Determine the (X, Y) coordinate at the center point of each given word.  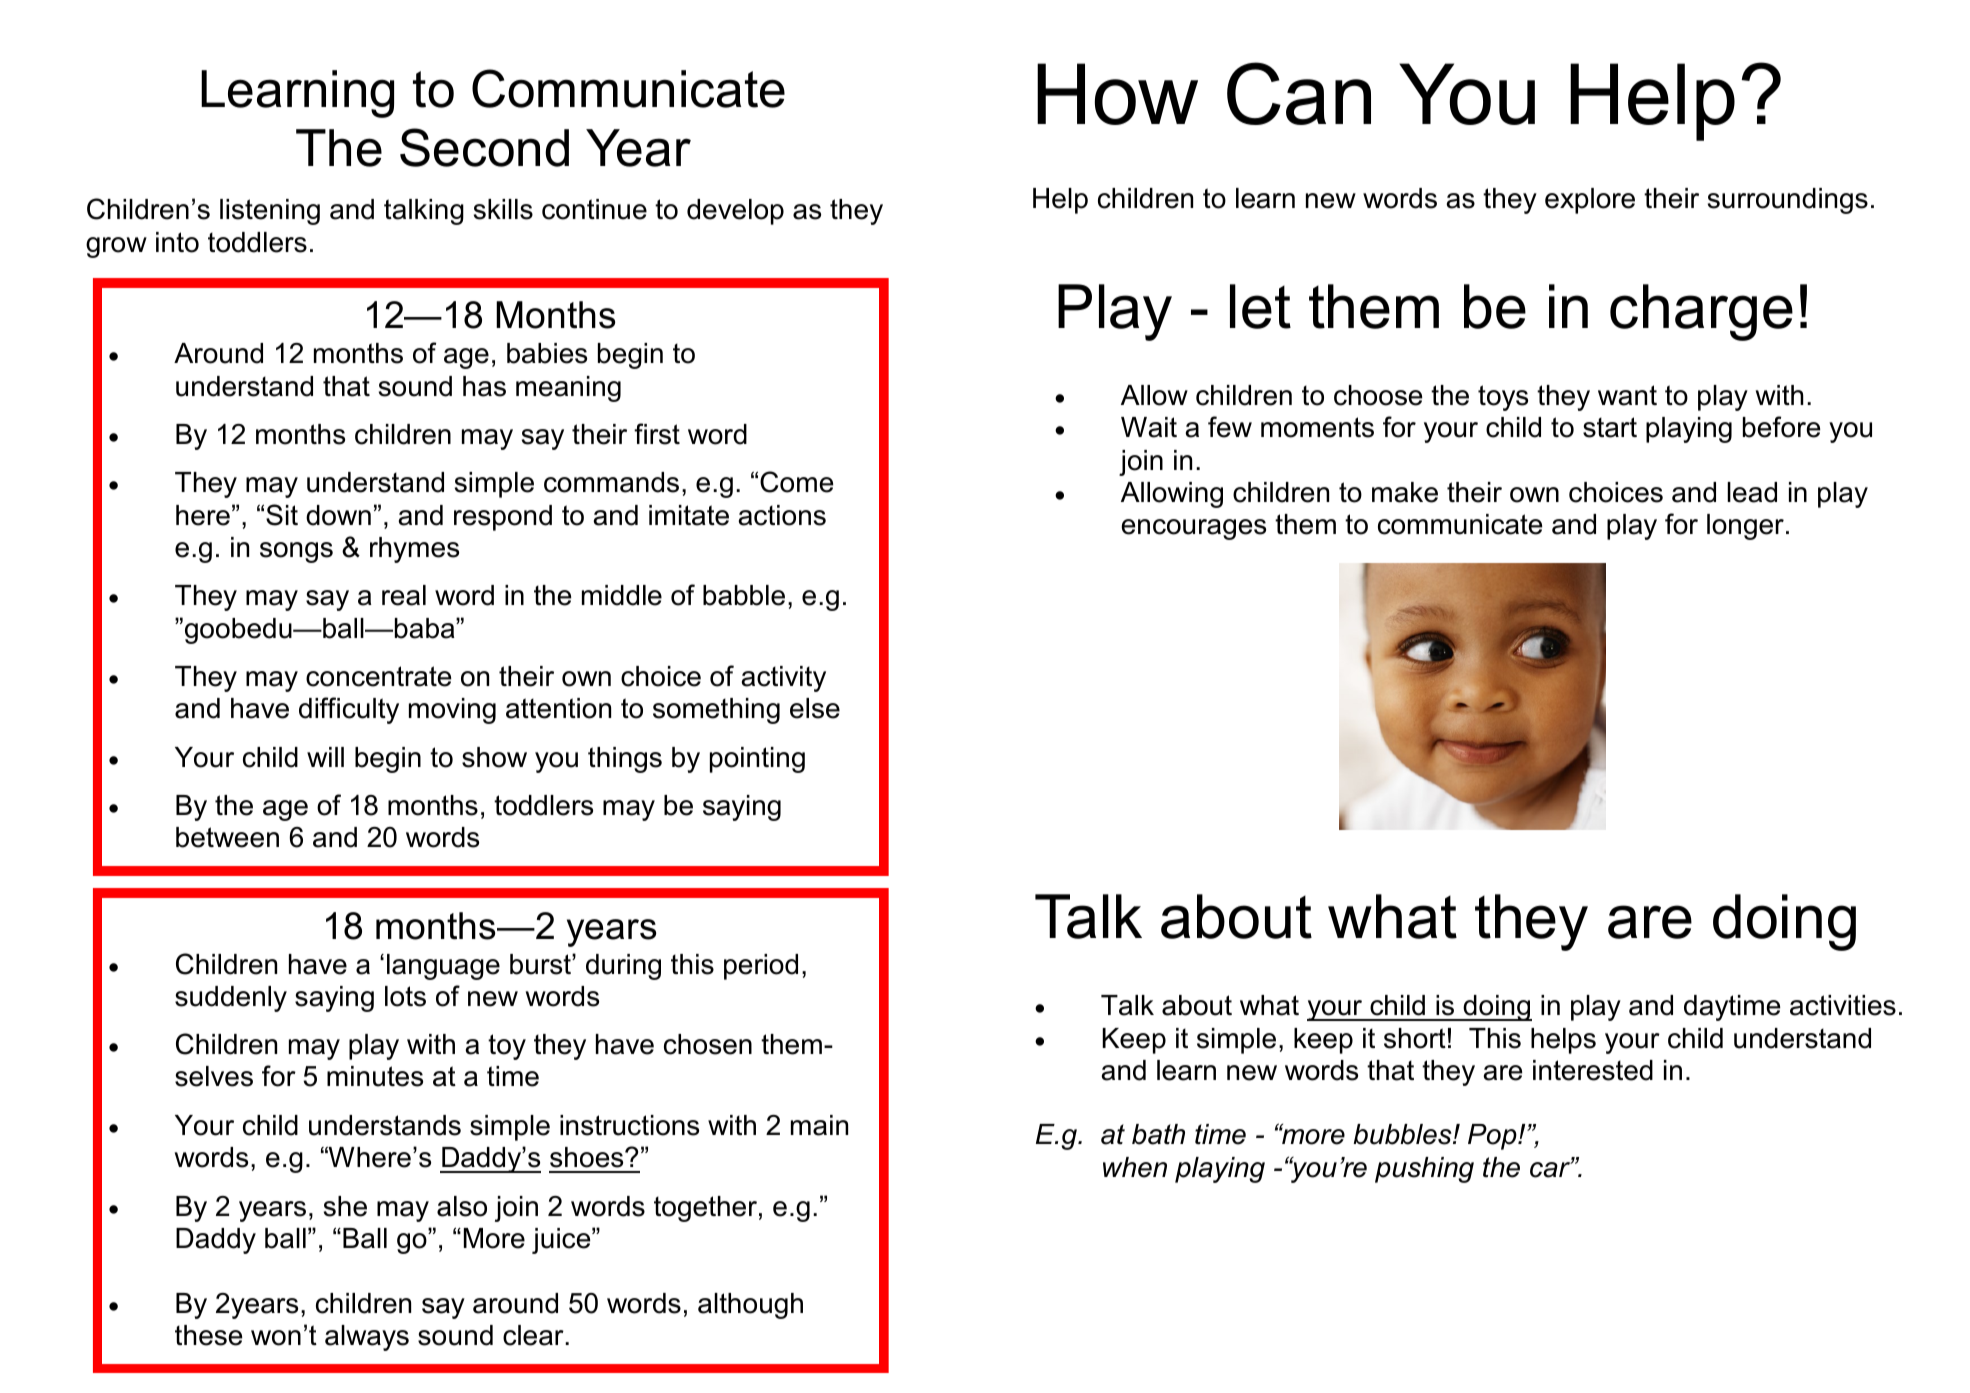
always (367, 1338)
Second (484, 147)
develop (735, 212)
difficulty (349, 710)
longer (1745, 527)
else (815, 708)
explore (1590, 201)
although (750, 1306)
